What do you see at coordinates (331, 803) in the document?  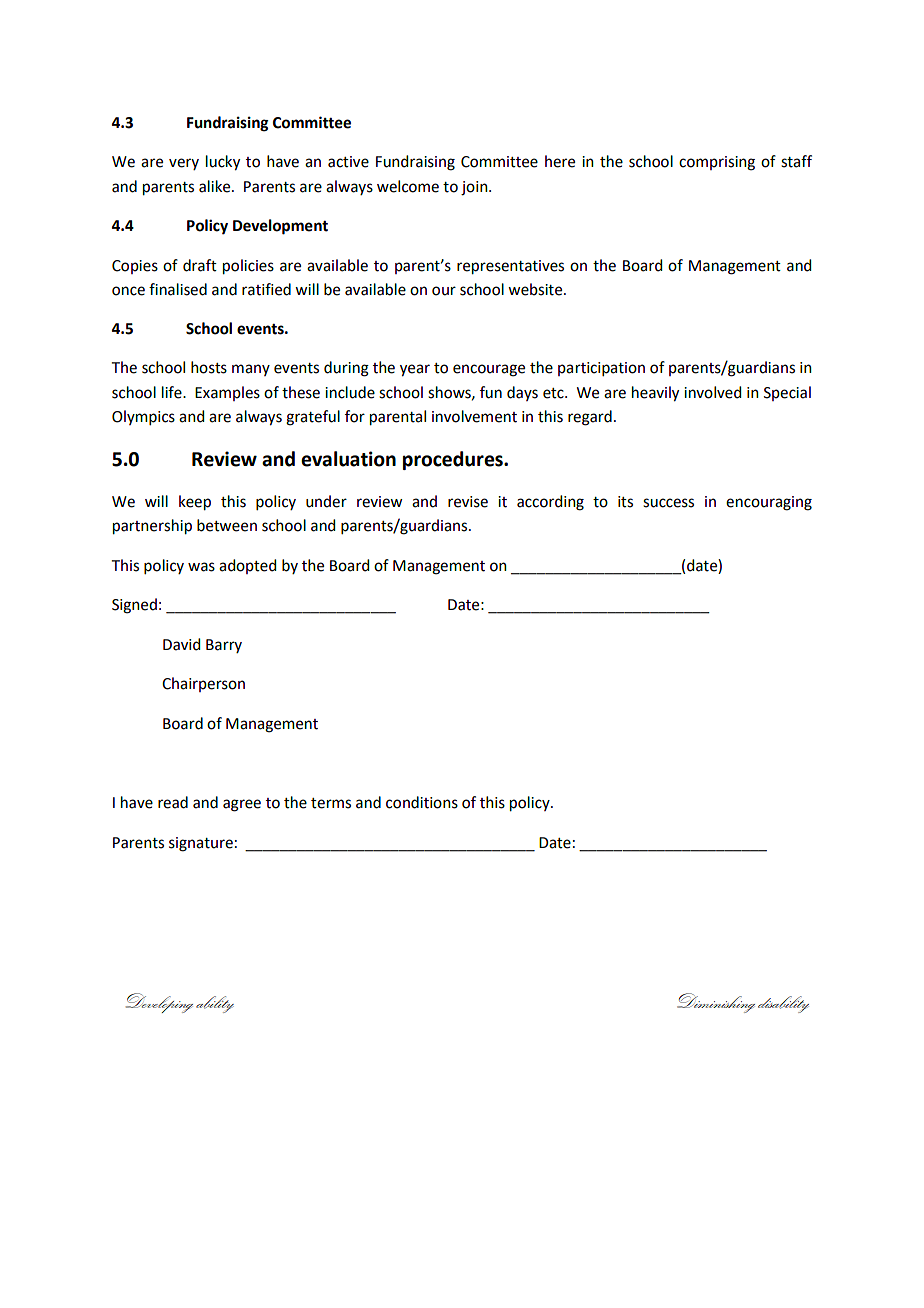 I see `terms` at bounding box center [331, 803].
